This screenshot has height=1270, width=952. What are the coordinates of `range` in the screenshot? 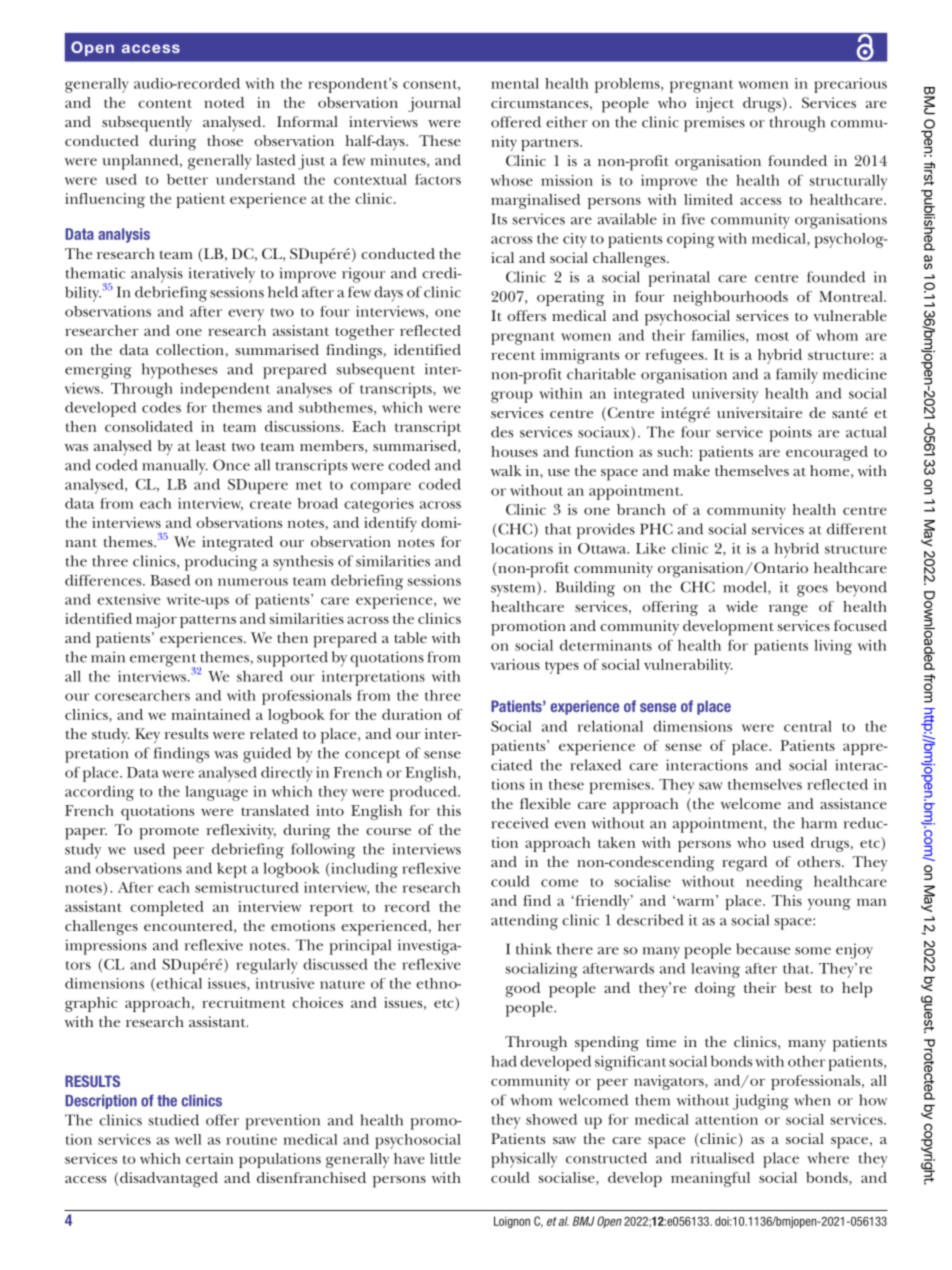 It's located at (788, 610).
